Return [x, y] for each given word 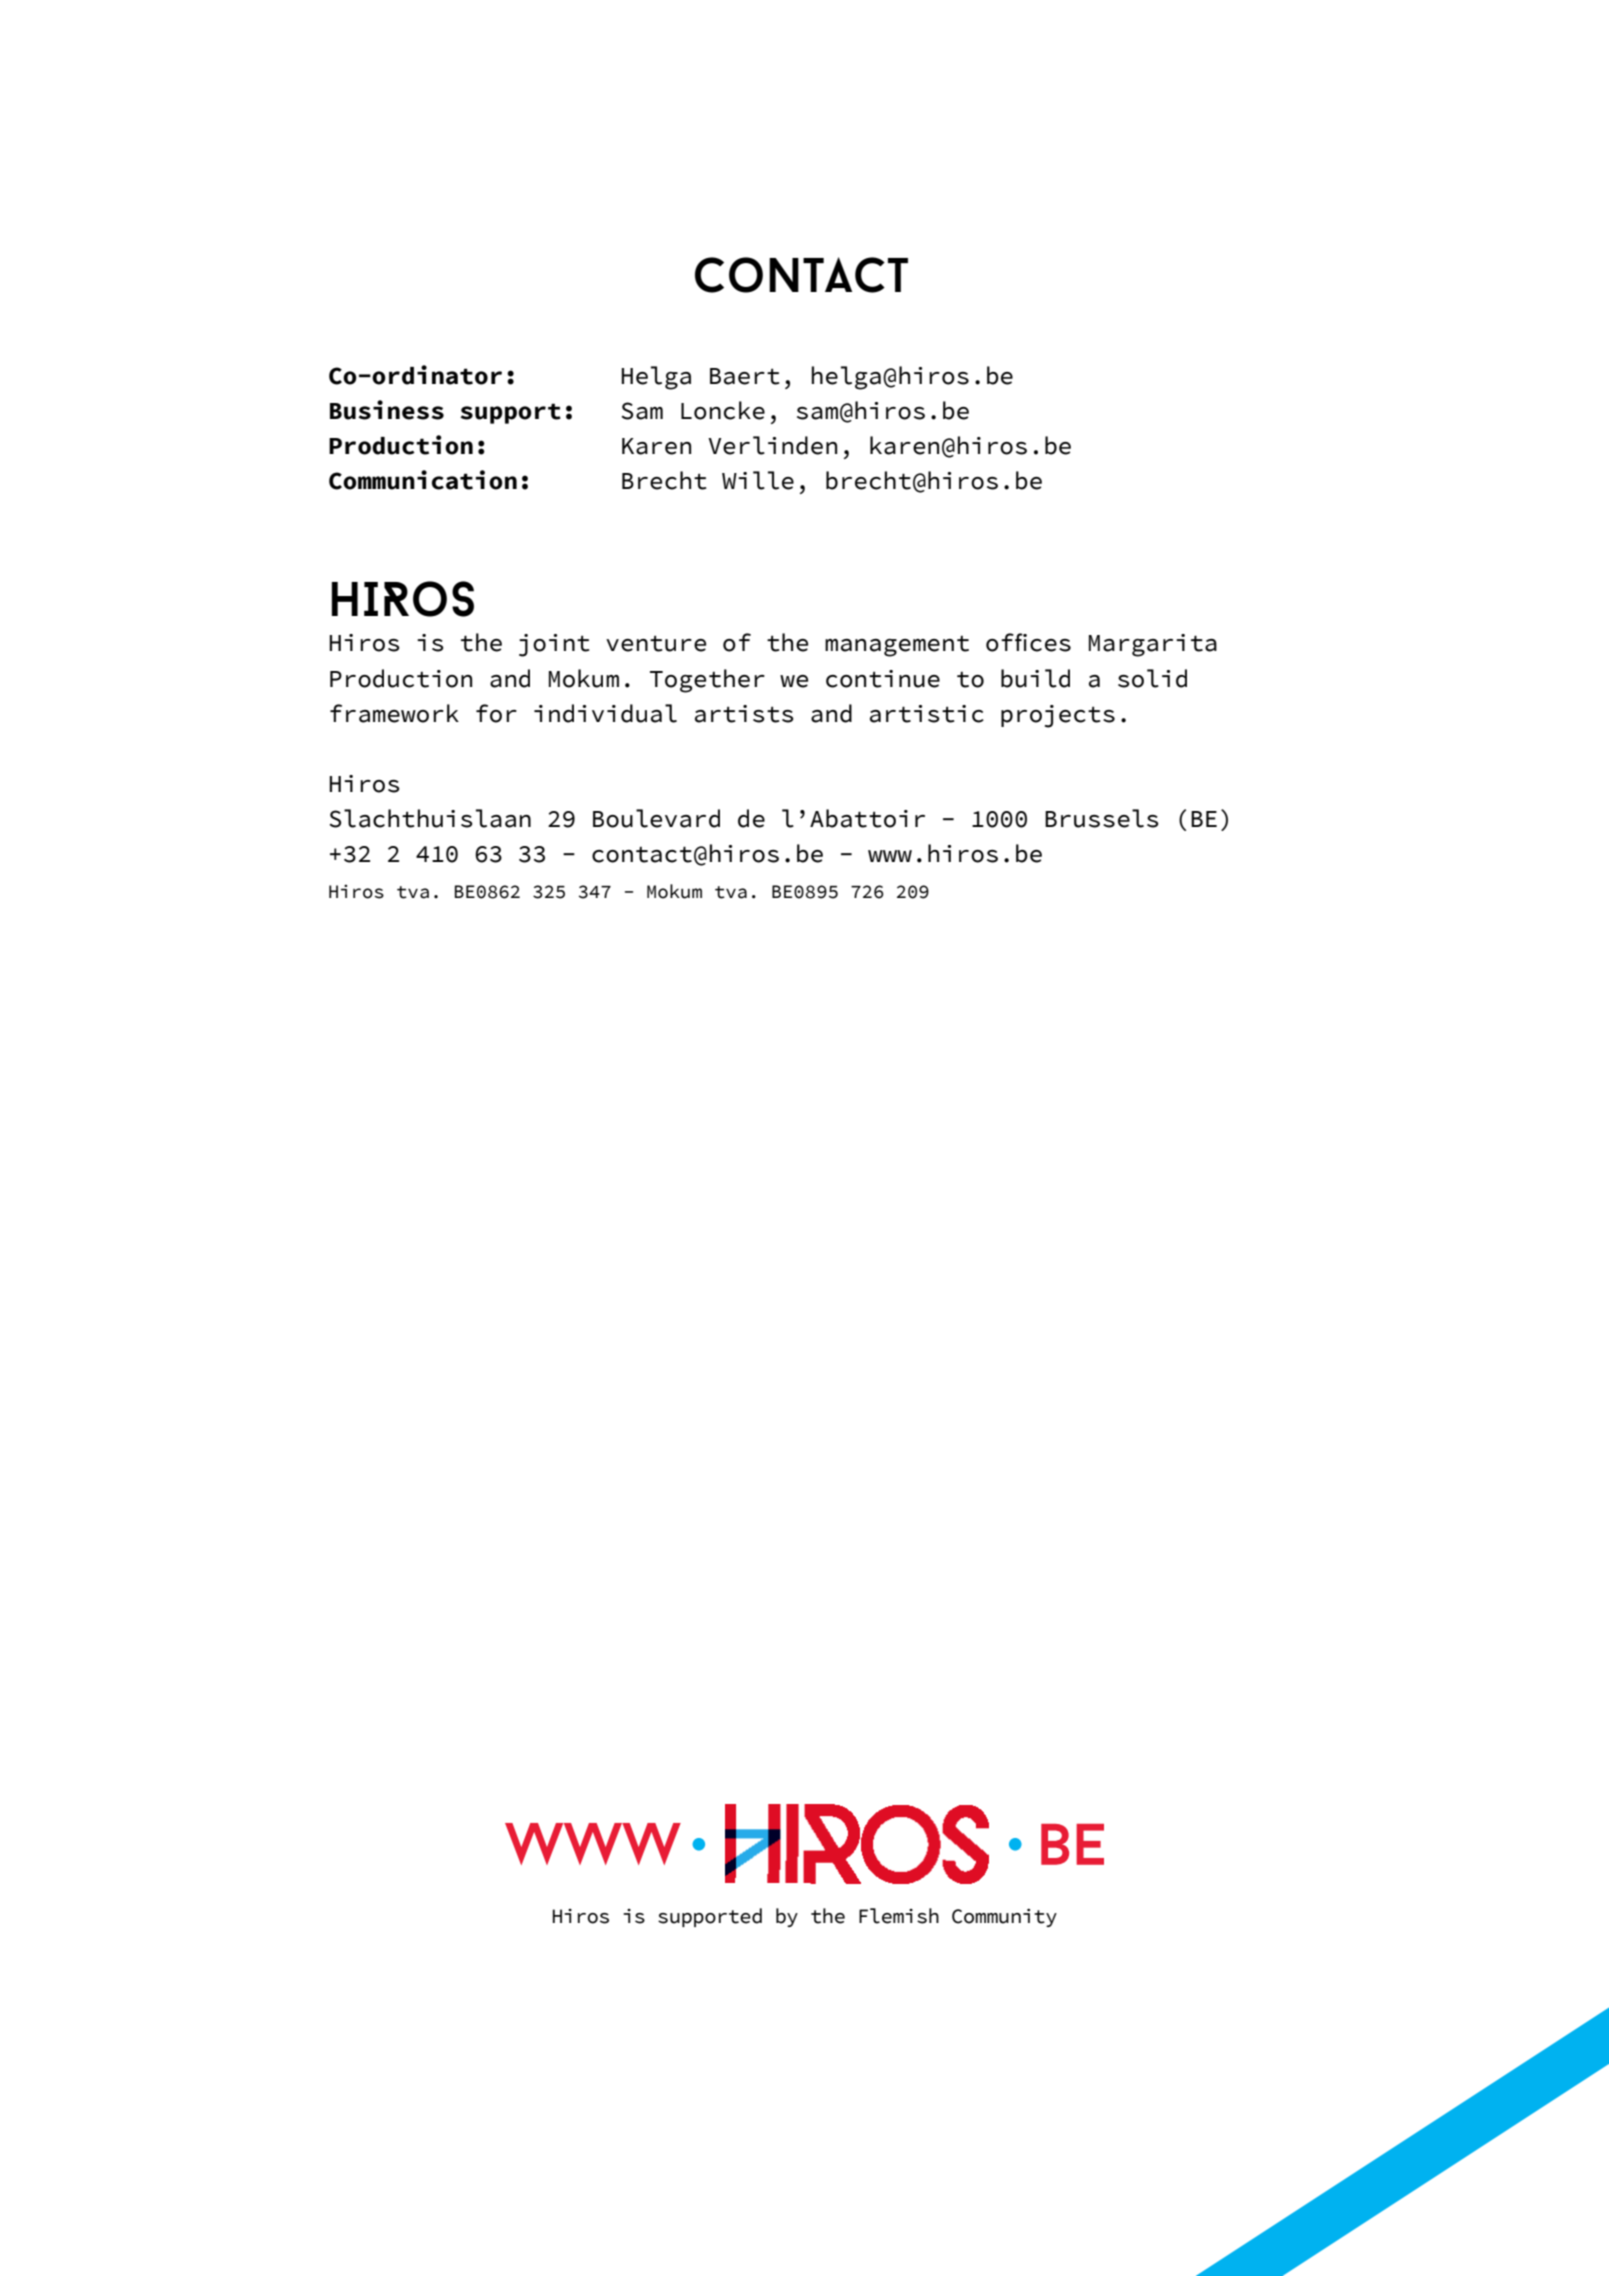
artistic [927, 714]
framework [394, 713]
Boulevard [656, 818]
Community [1004, 1917]
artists [744, 714]
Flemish [899, 1916]
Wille [758, 480]
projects [1058, 716]
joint [554, 645]
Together [707, 681]
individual [605, 713]
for [496, 713]
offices [1028, 642]
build [1035, 678]
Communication [423, 480]
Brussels [1102, 818]
